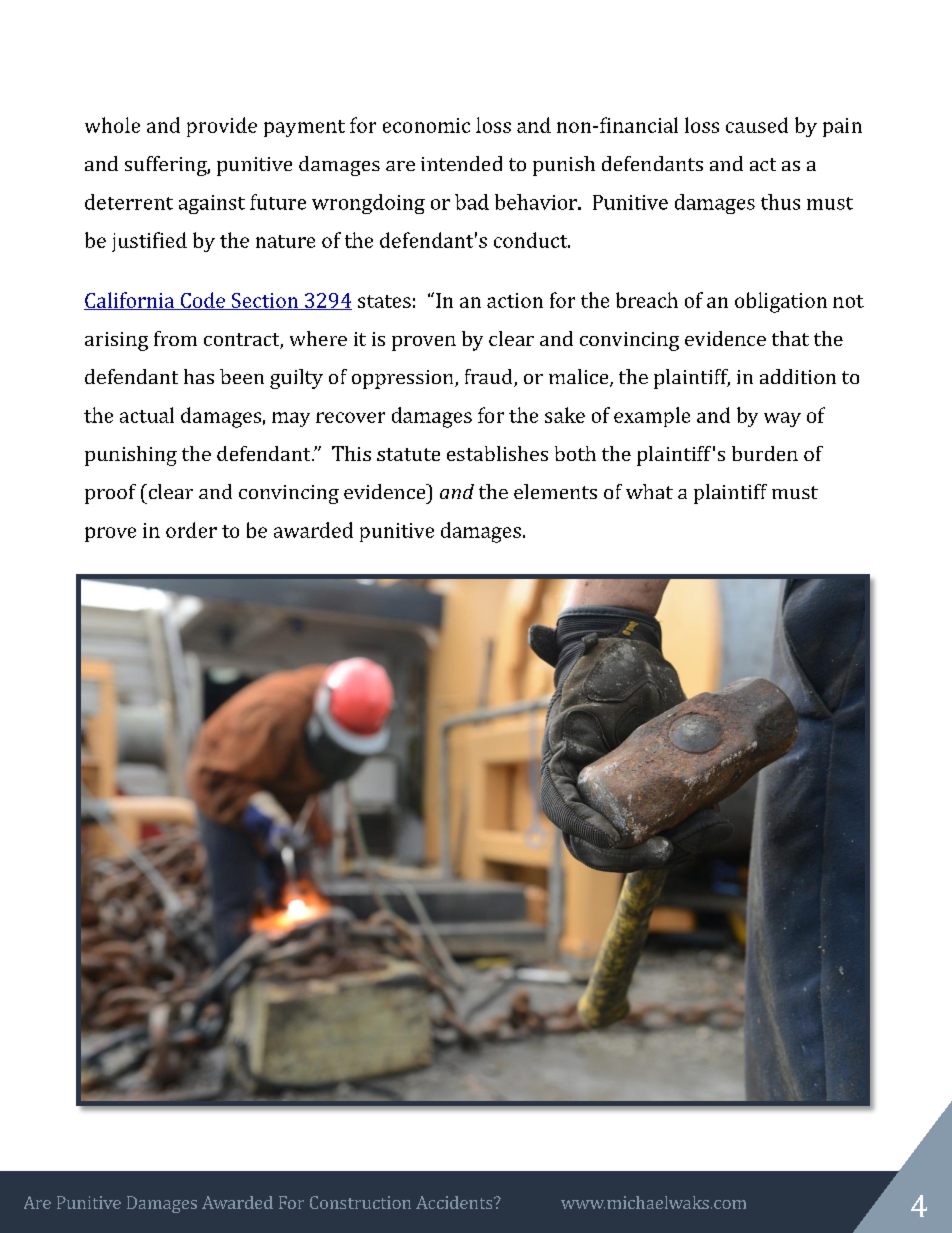  Describe the element at coordinates (555, 491) in the screenshot. I see `elements` at that location.
